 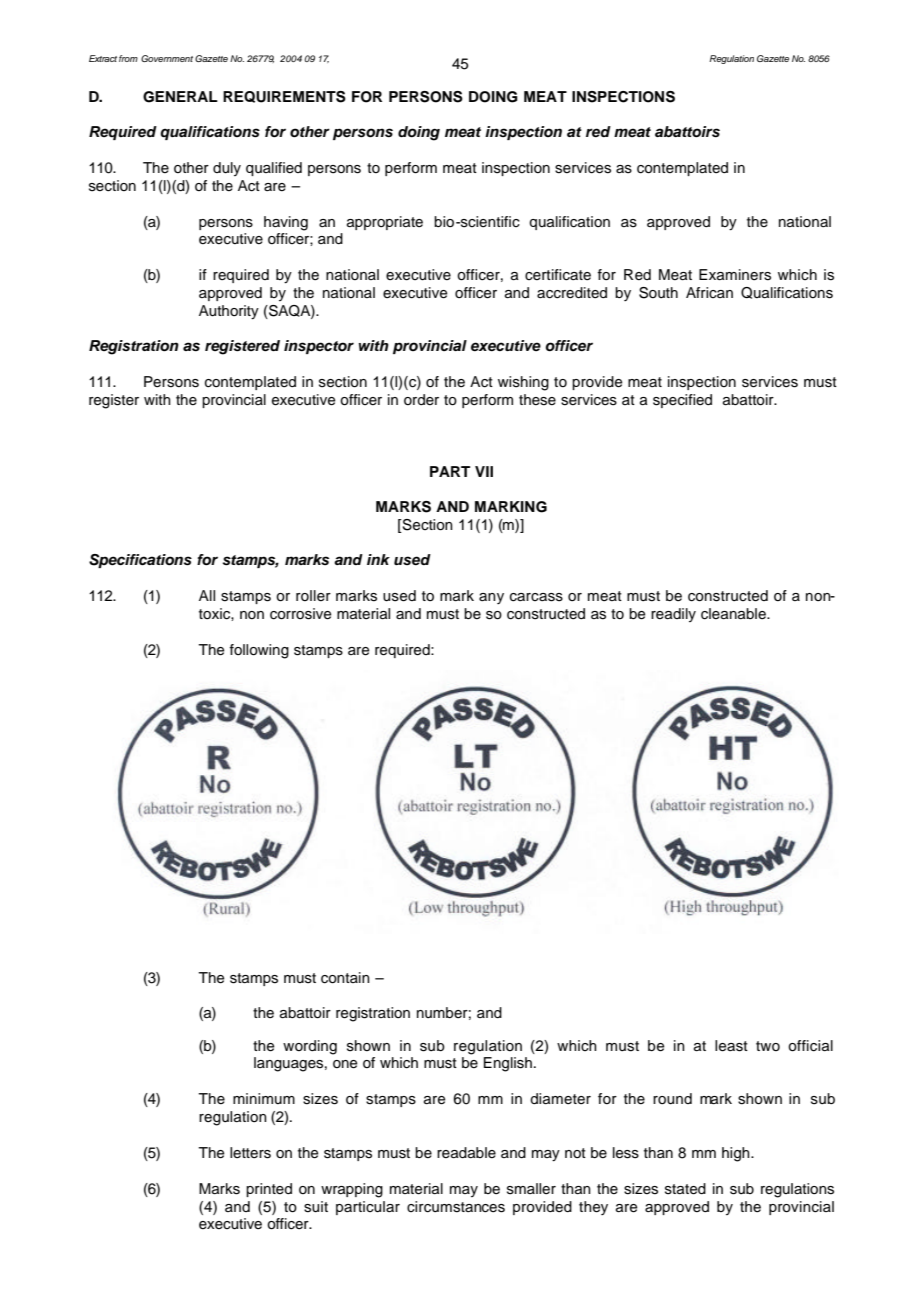 I want to click on least, so click(x=731, y=1046).
